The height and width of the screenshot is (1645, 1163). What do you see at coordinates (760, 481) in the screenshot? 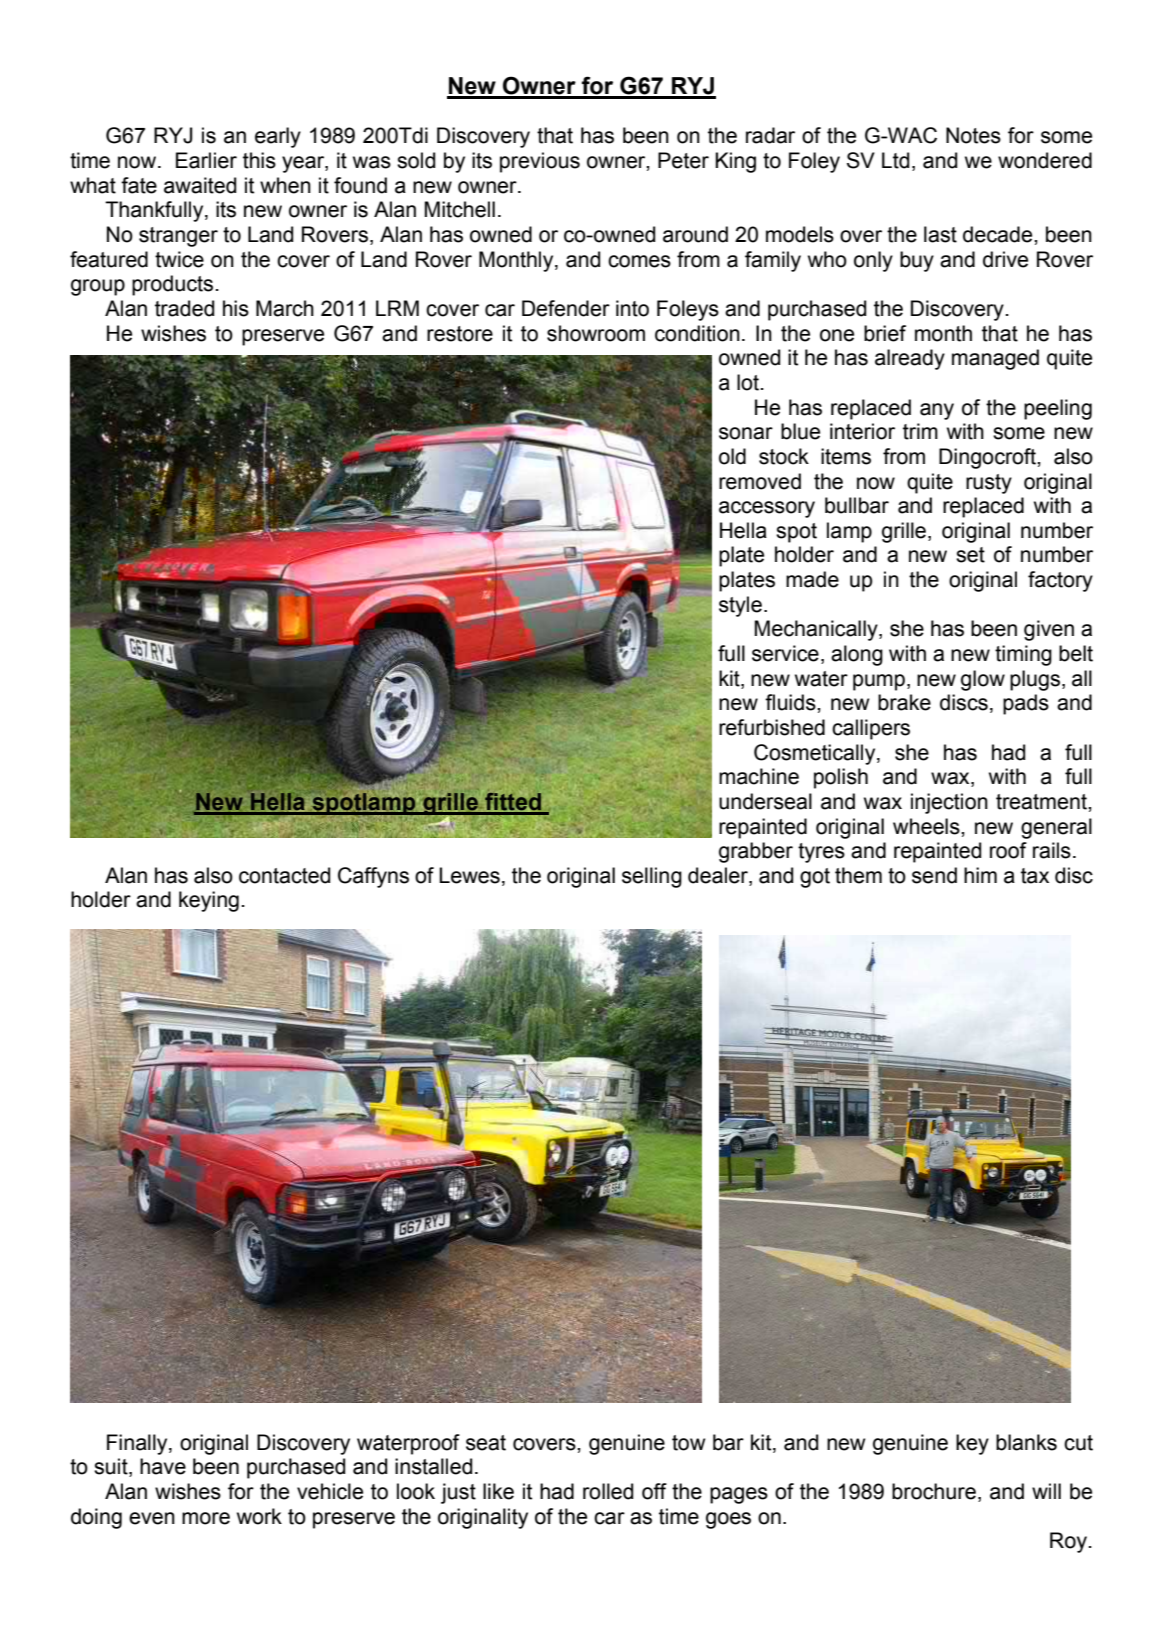
I see `removed` at bounding box center [760, 481].
